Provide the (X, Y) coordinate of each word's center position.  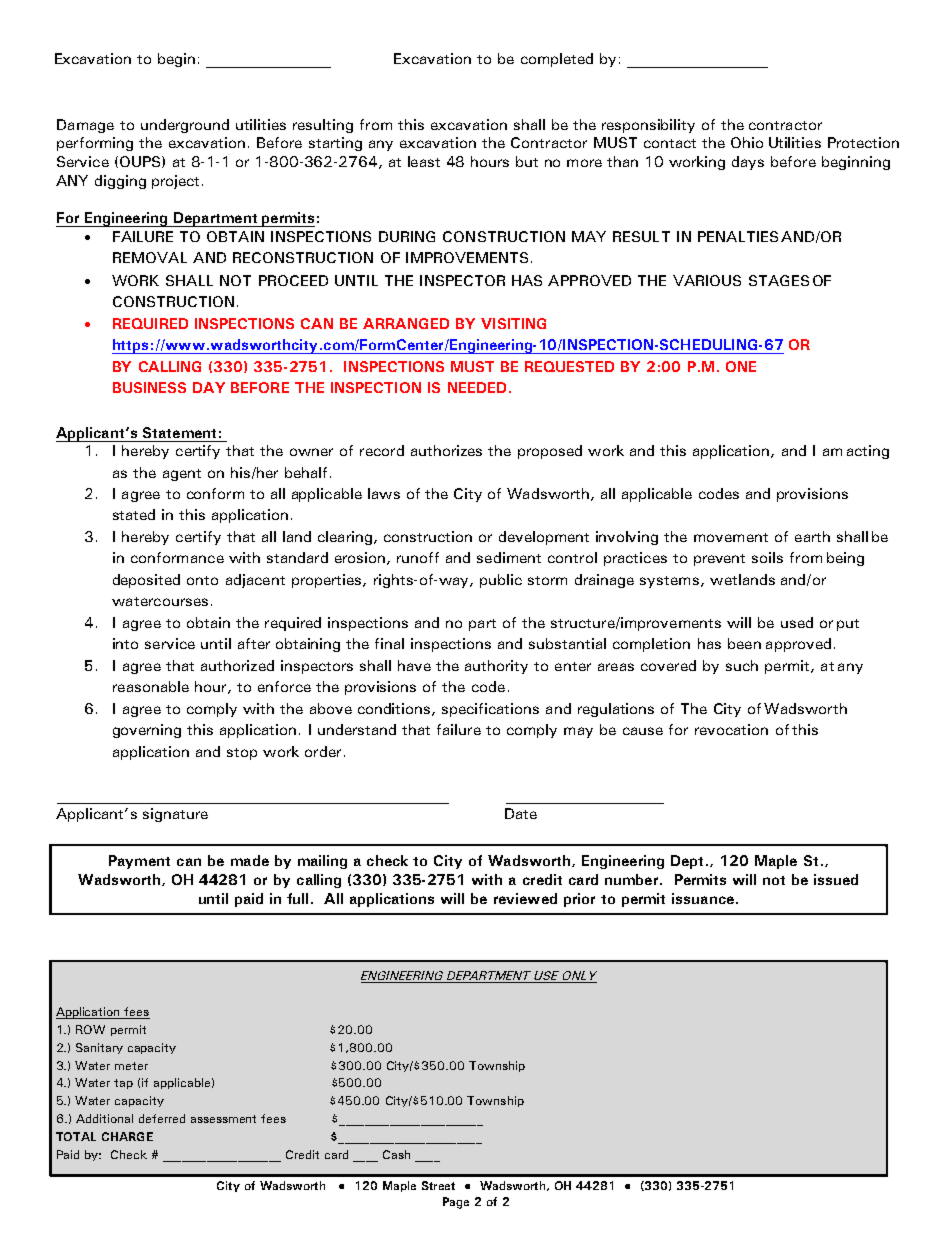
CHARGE (127, 1136)
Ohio (747, 142)
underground (185, 126)
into (125, 643)
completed (557, 60)
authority (496, 667)
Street (438, 1185)
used (797, 622)
